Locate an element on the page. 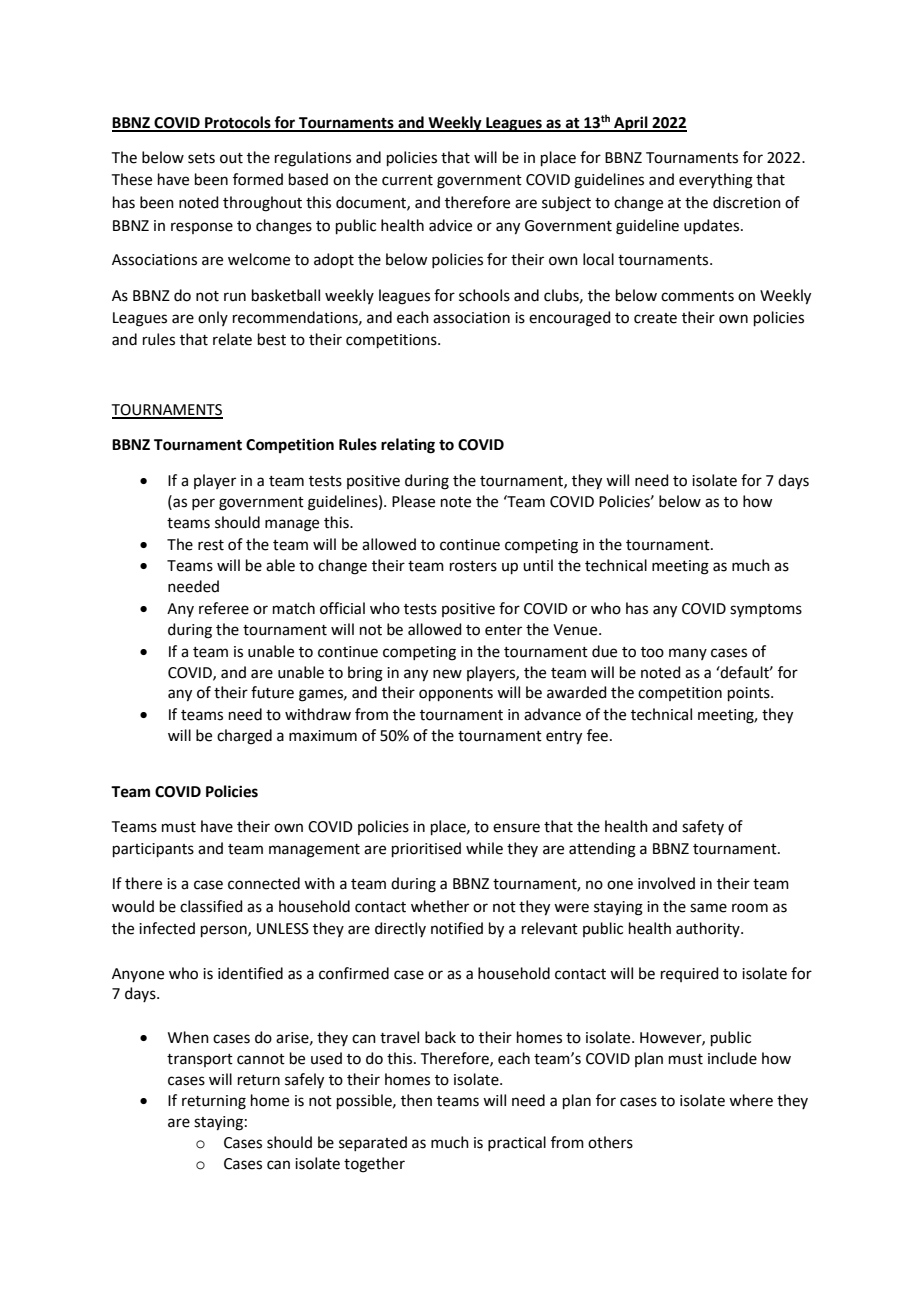 The image size is (924, 1308). everything is located at coordinates (716, 181).
